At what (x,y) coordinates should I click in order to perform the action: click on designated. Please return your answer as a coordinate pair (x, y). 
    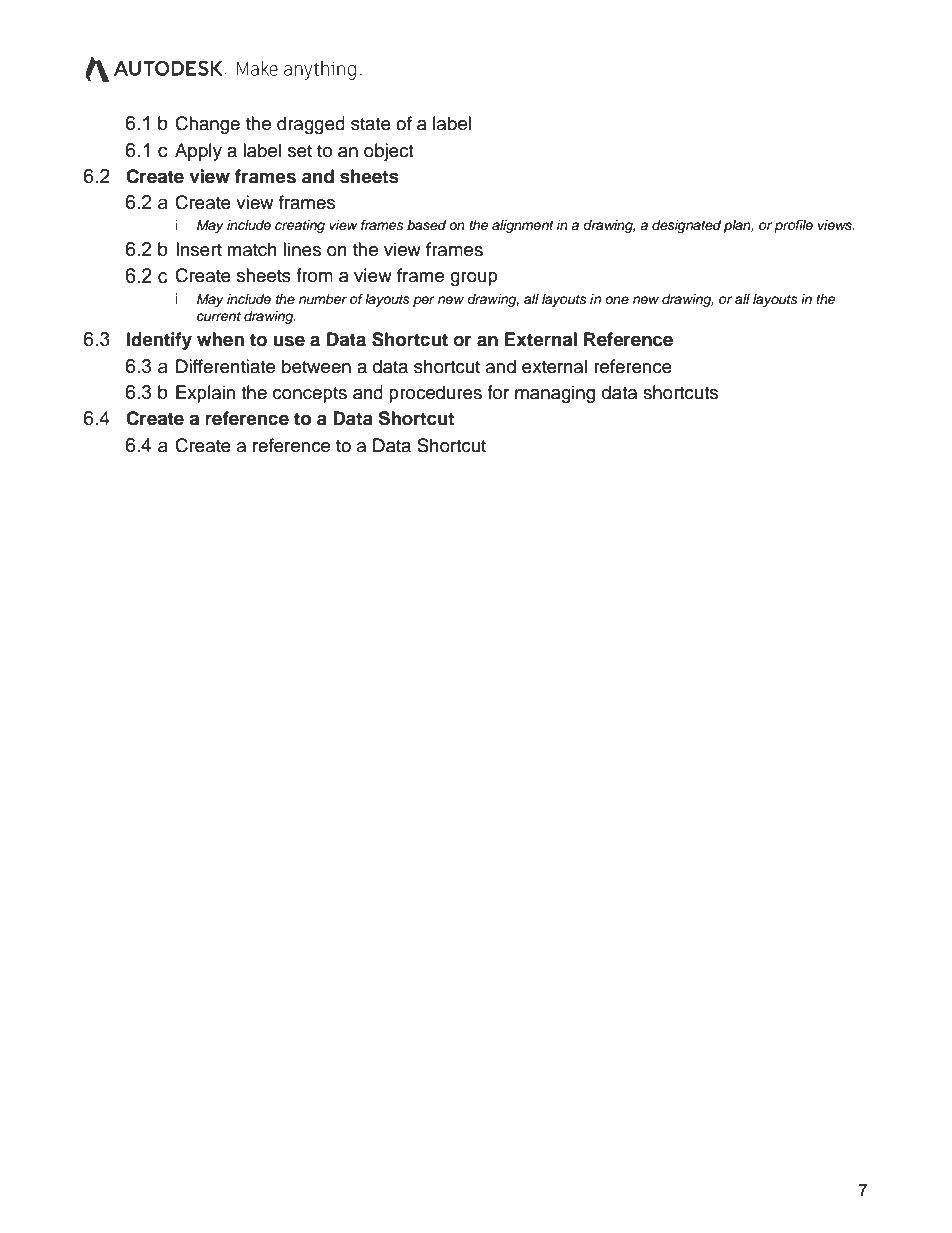
    Looking at the image, I should click on (686, 226).
